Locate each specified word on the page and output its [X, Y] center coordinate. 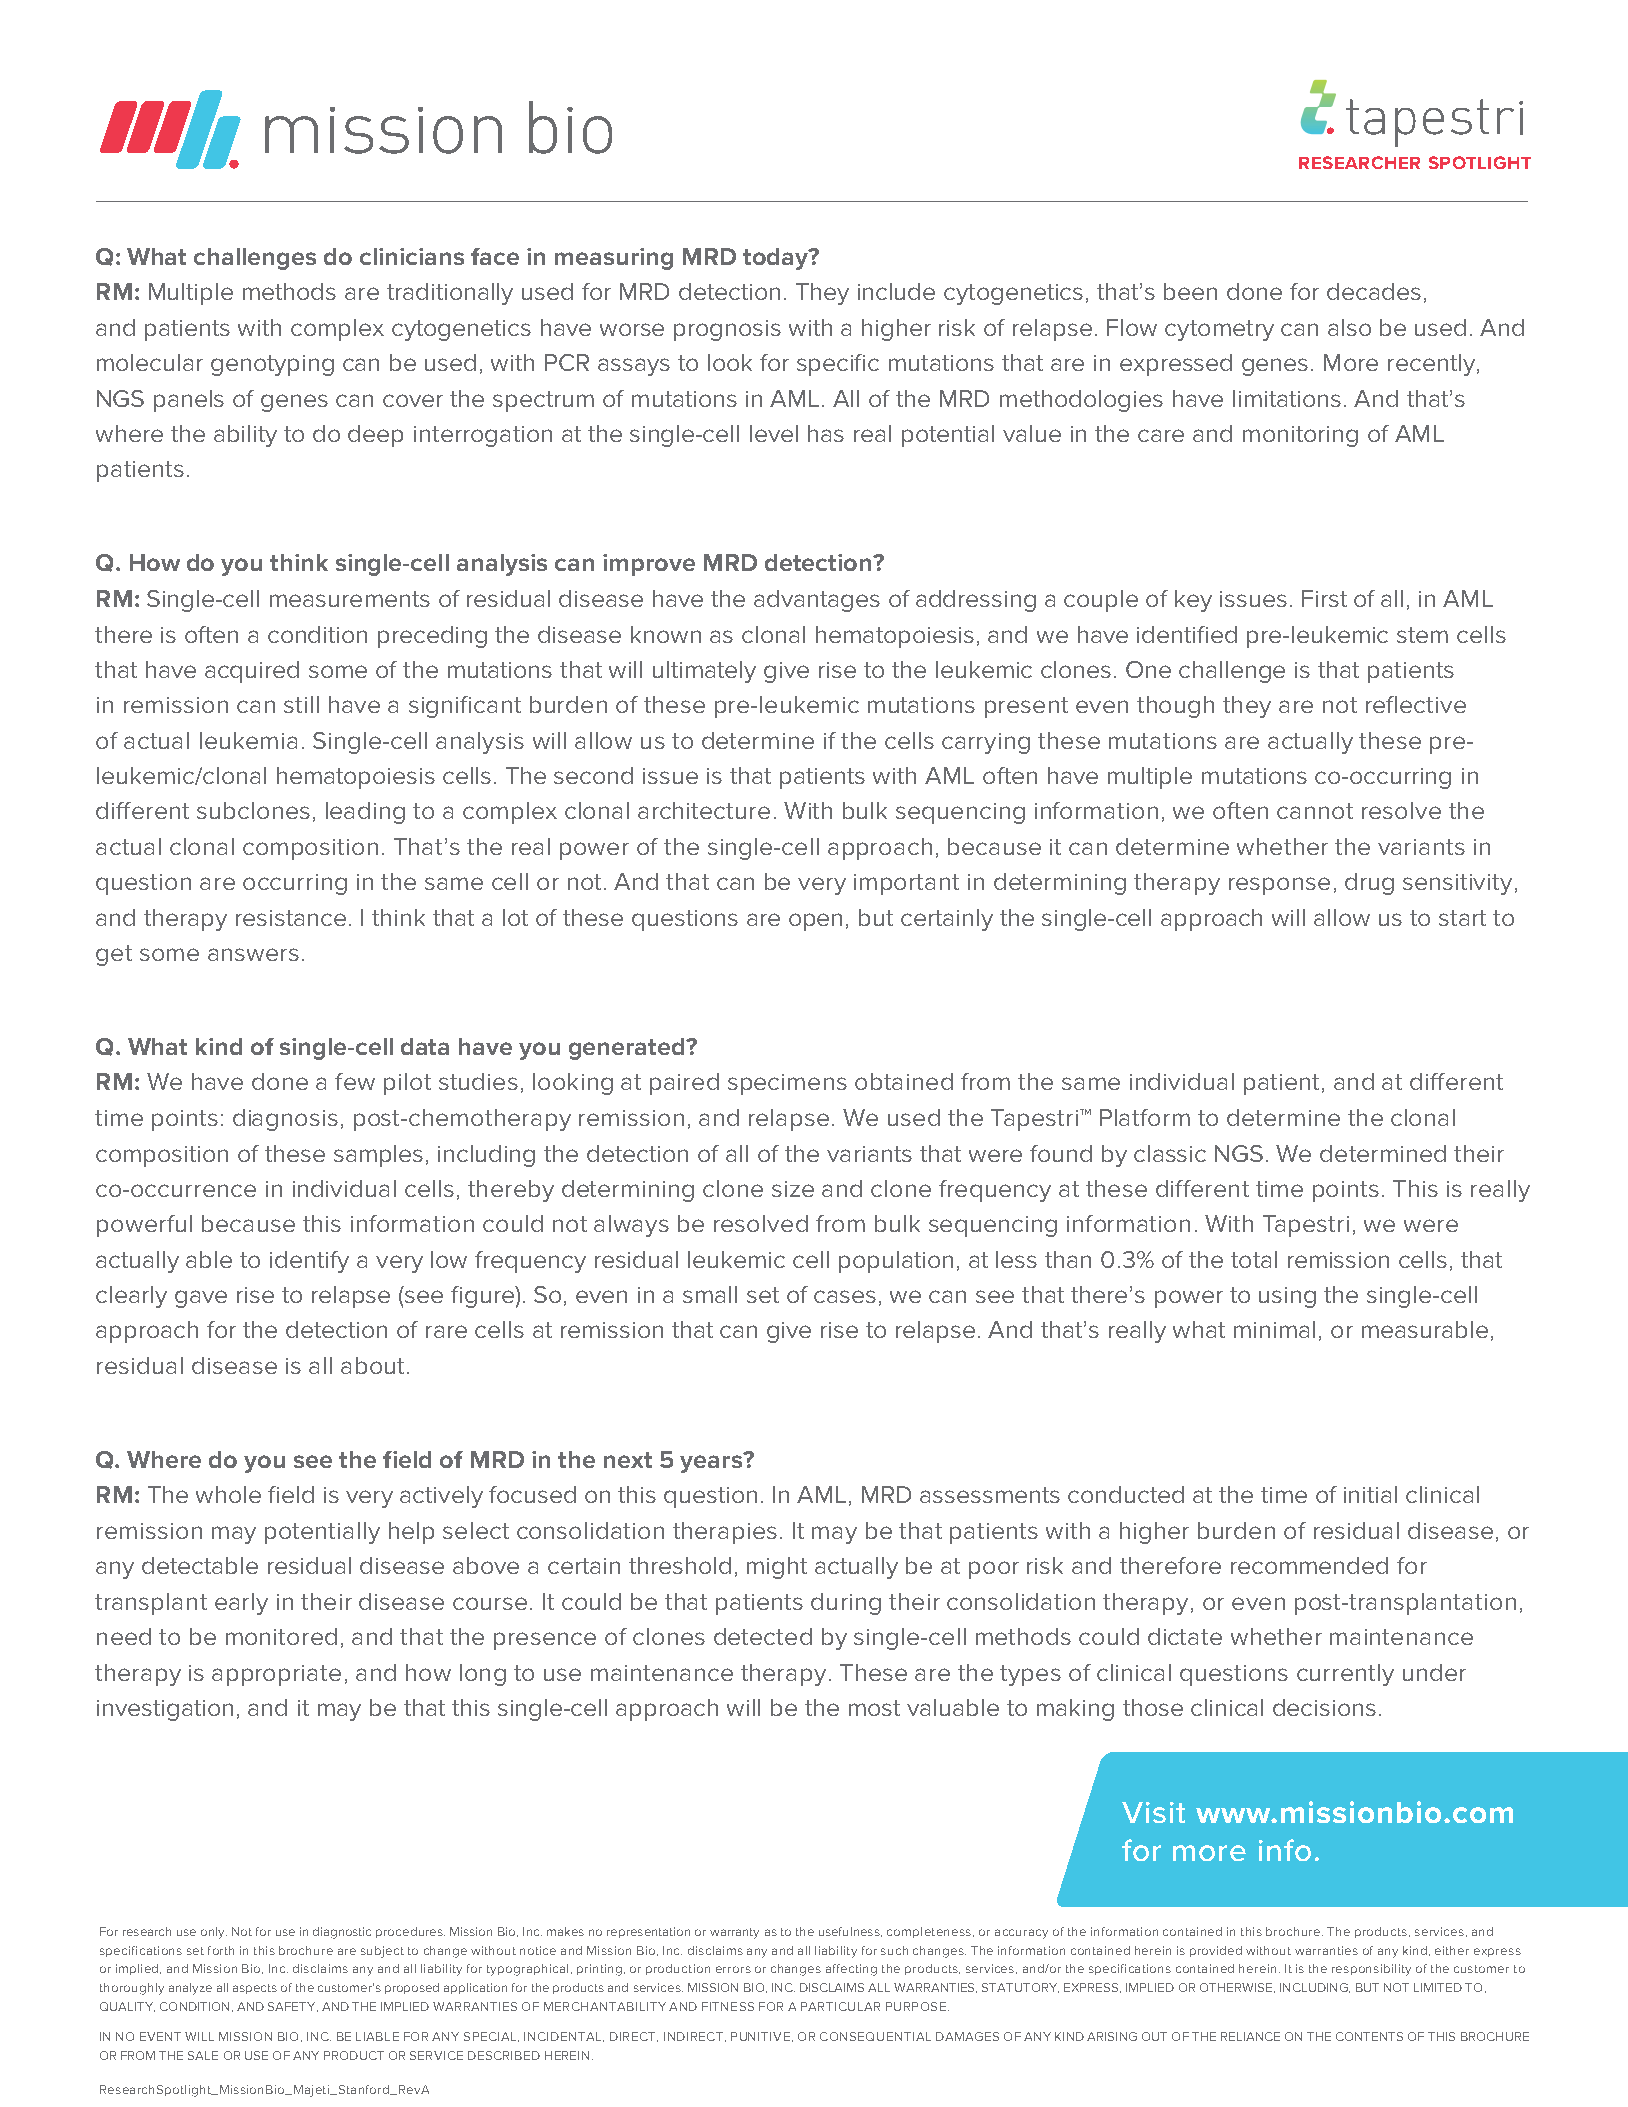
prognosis [727, 330]
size [793, 1189]
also [1349, 327]
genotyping [272, 365]
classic [1170, 1153]
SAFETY [293, 2007]
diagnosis [285, 1120]
